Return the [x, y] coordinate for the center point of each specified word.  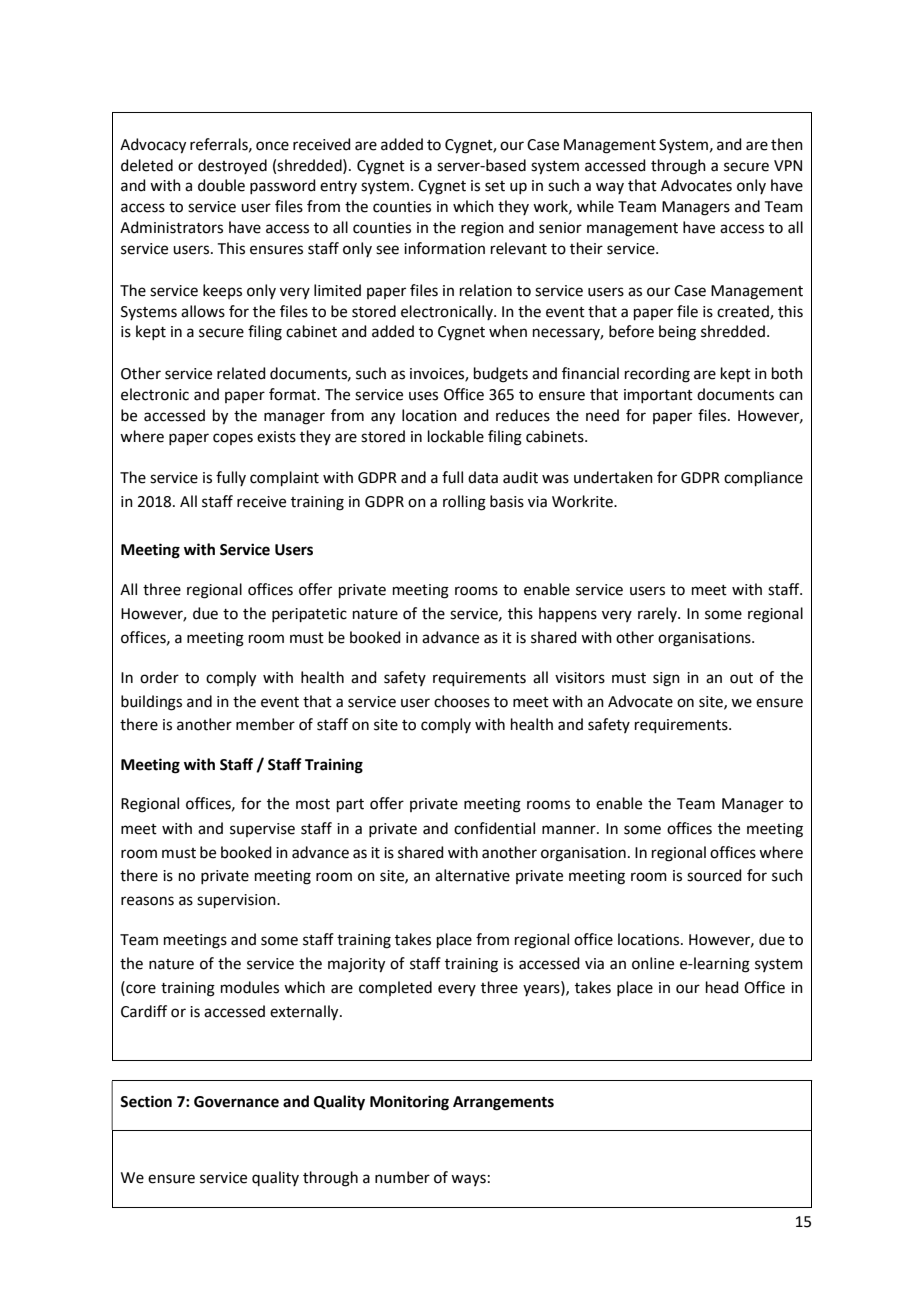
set [495, 186]
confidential [494, 828]
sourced [714, 875]
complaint [284, 478]
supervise [262, 830]
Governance [236, 1102]
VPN [788, 165]
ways [468, 1180]
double [221, 185]
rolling [464, 503]
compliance [763, 478]
